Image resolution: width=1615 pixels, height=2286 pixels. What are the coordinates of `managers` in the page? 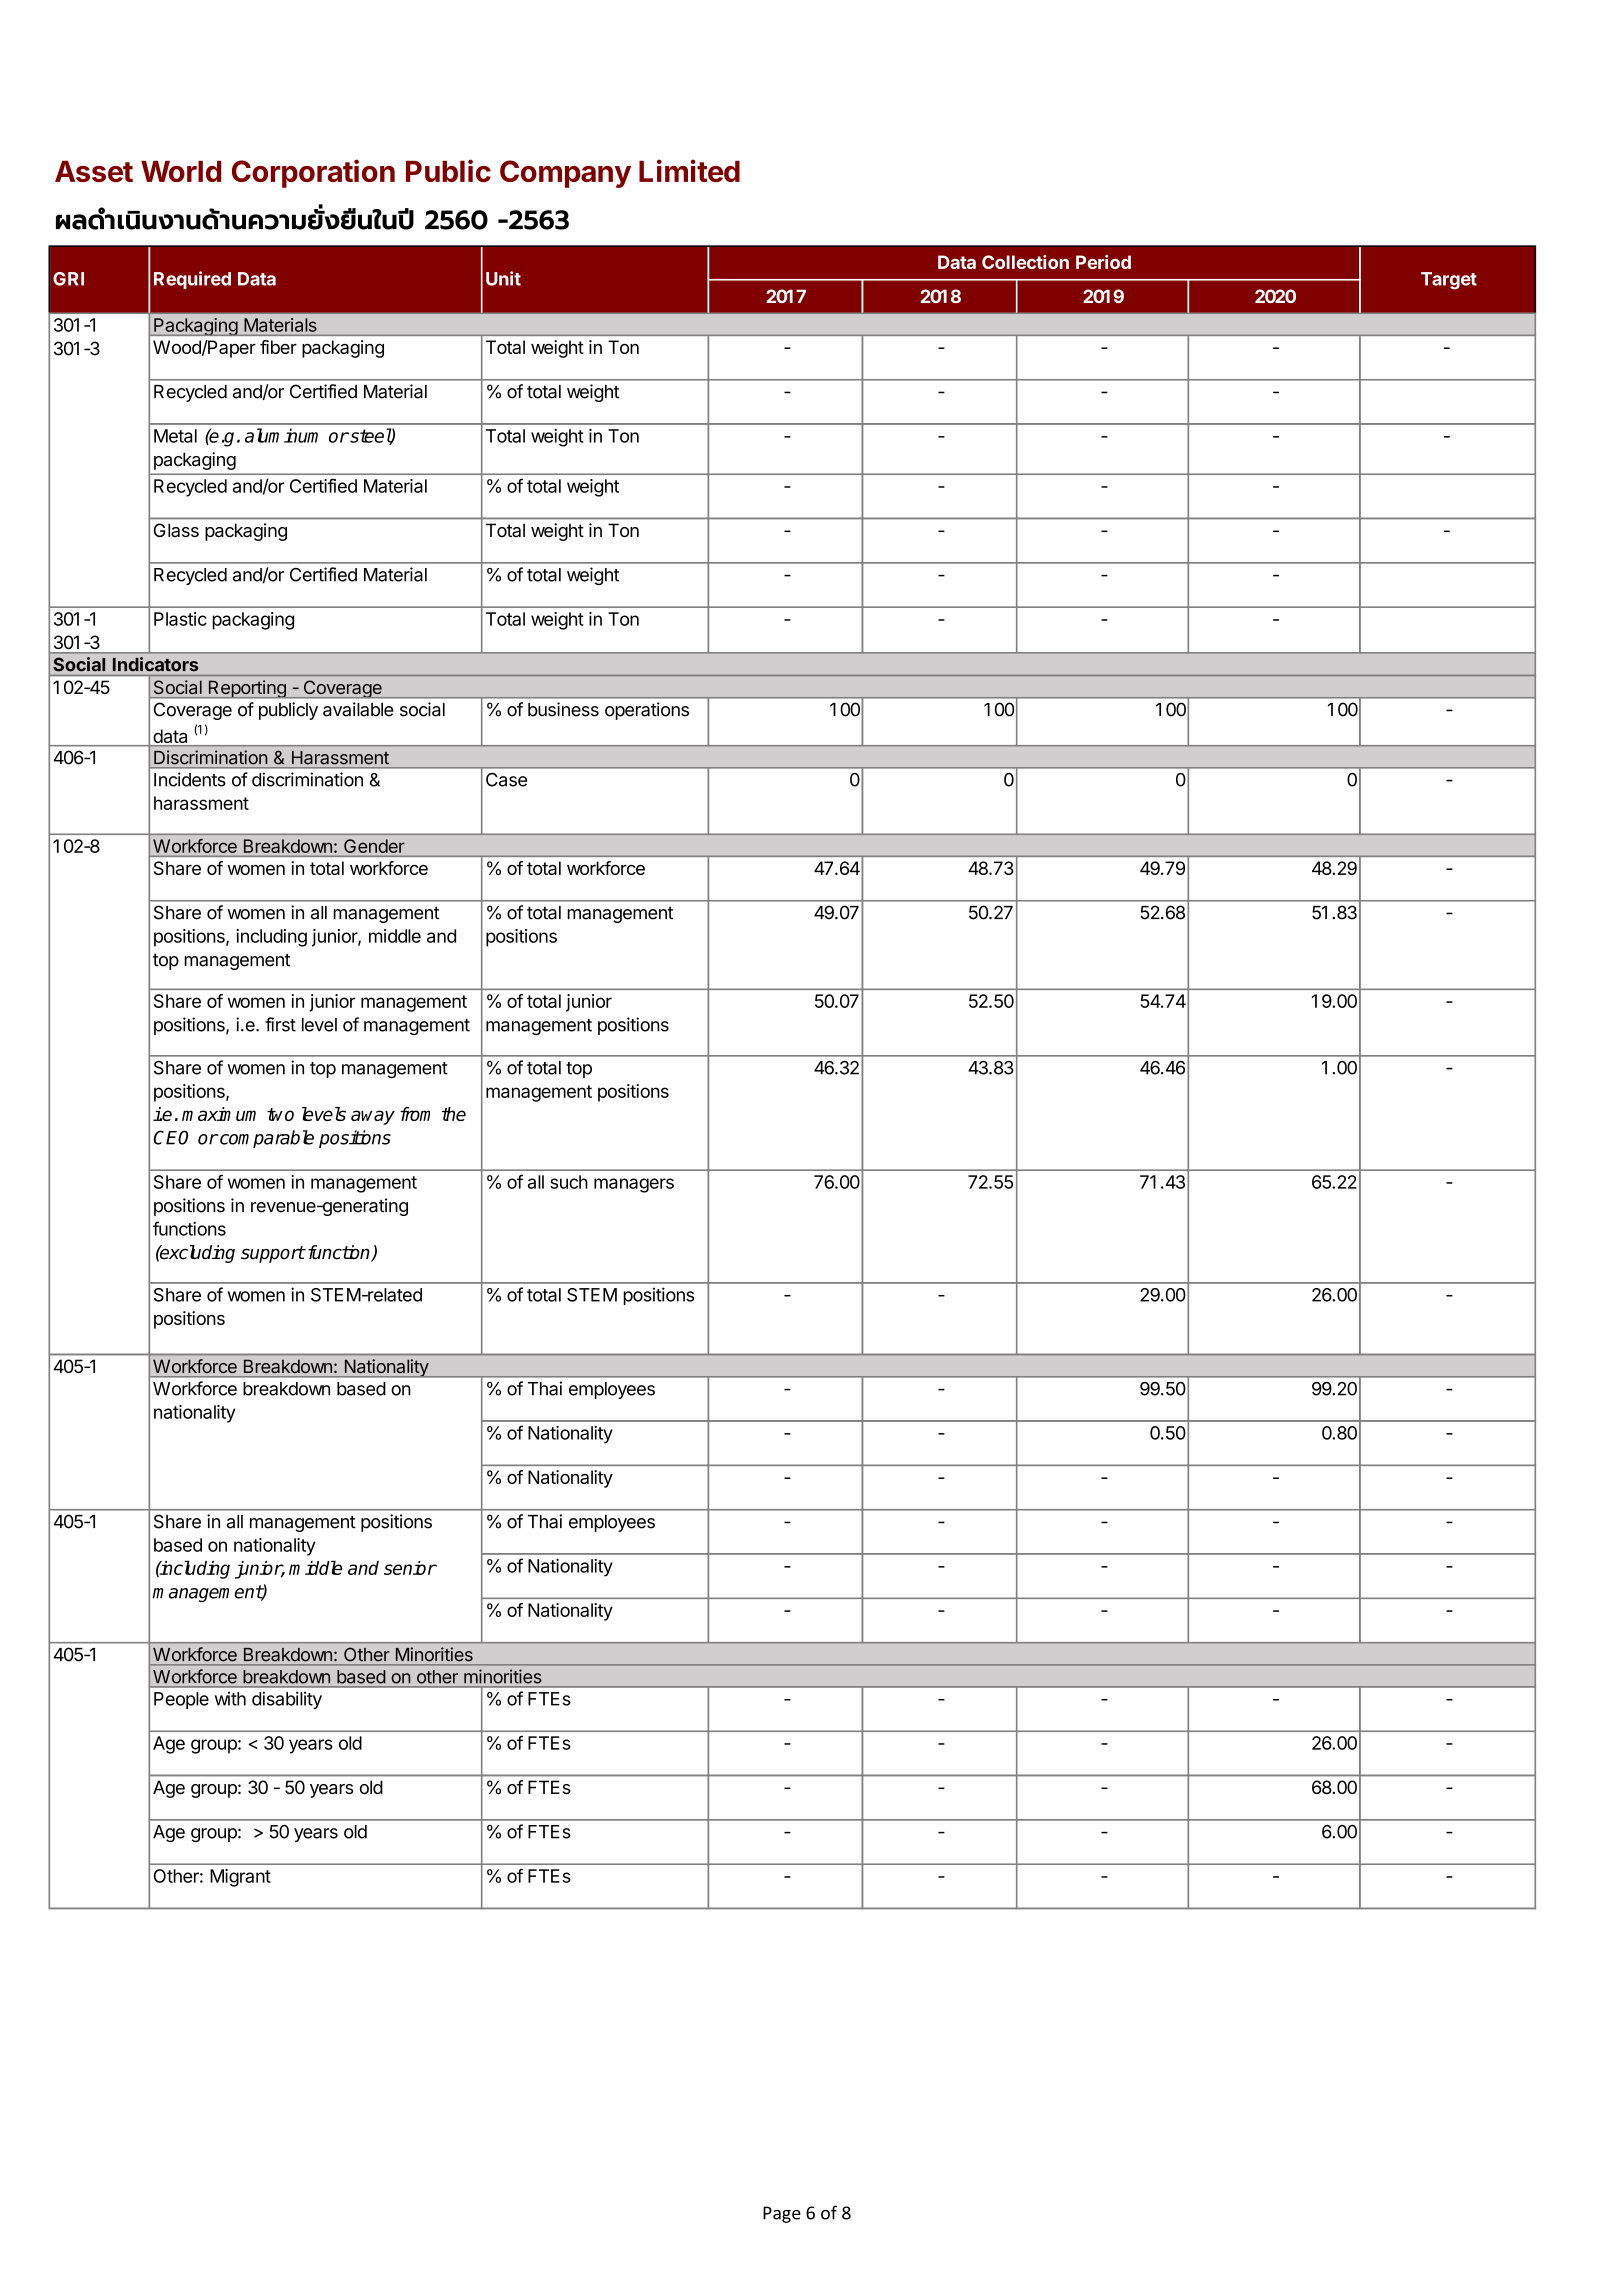 It's located at (634, 1185).
